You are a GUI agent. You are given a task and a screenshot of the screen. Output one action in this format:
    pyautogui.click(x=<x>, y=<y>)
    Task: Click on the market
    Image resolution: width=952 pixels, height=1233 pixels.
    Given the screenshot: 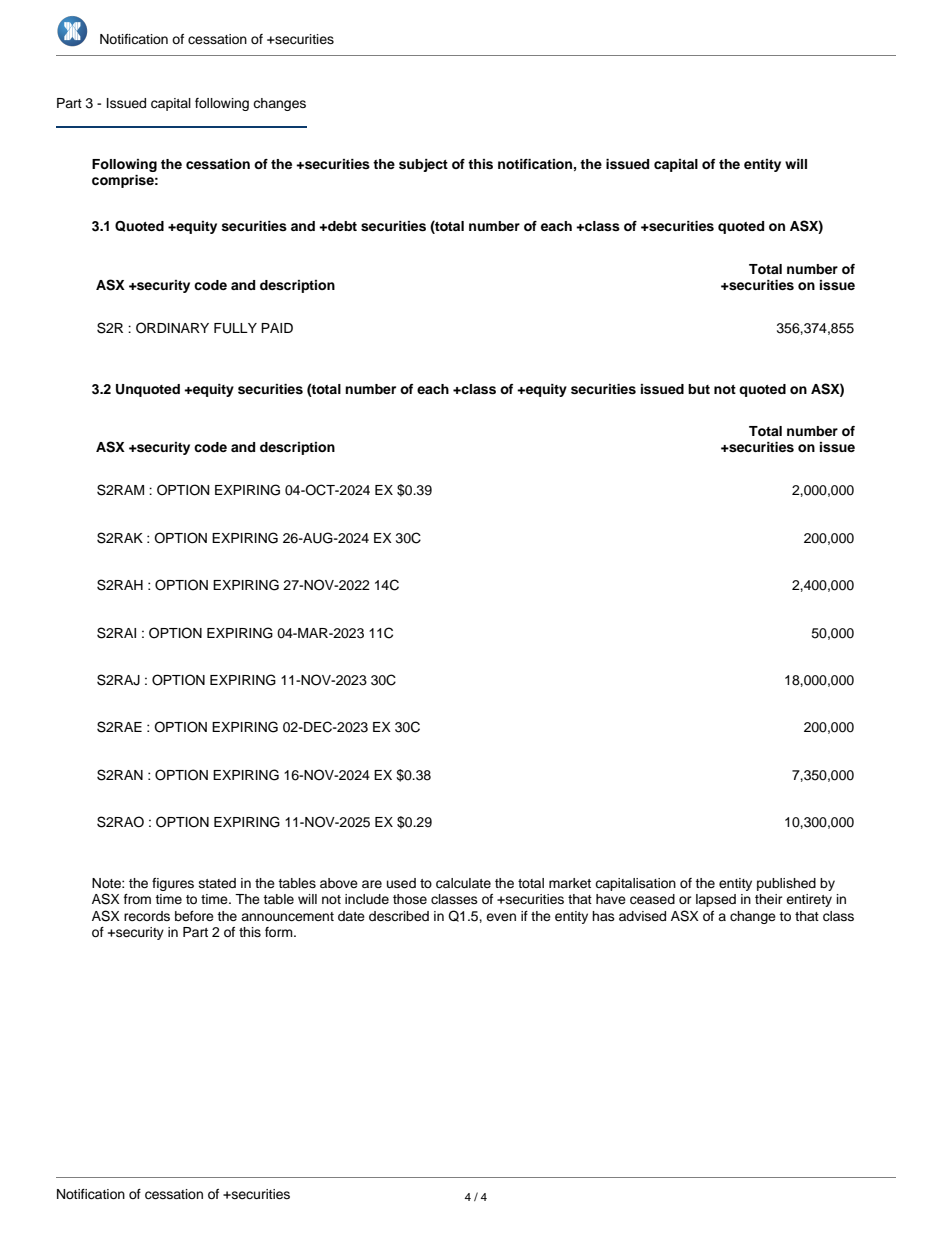 What is the action you would take?
    pyautogui.click(x=570, y=883)
